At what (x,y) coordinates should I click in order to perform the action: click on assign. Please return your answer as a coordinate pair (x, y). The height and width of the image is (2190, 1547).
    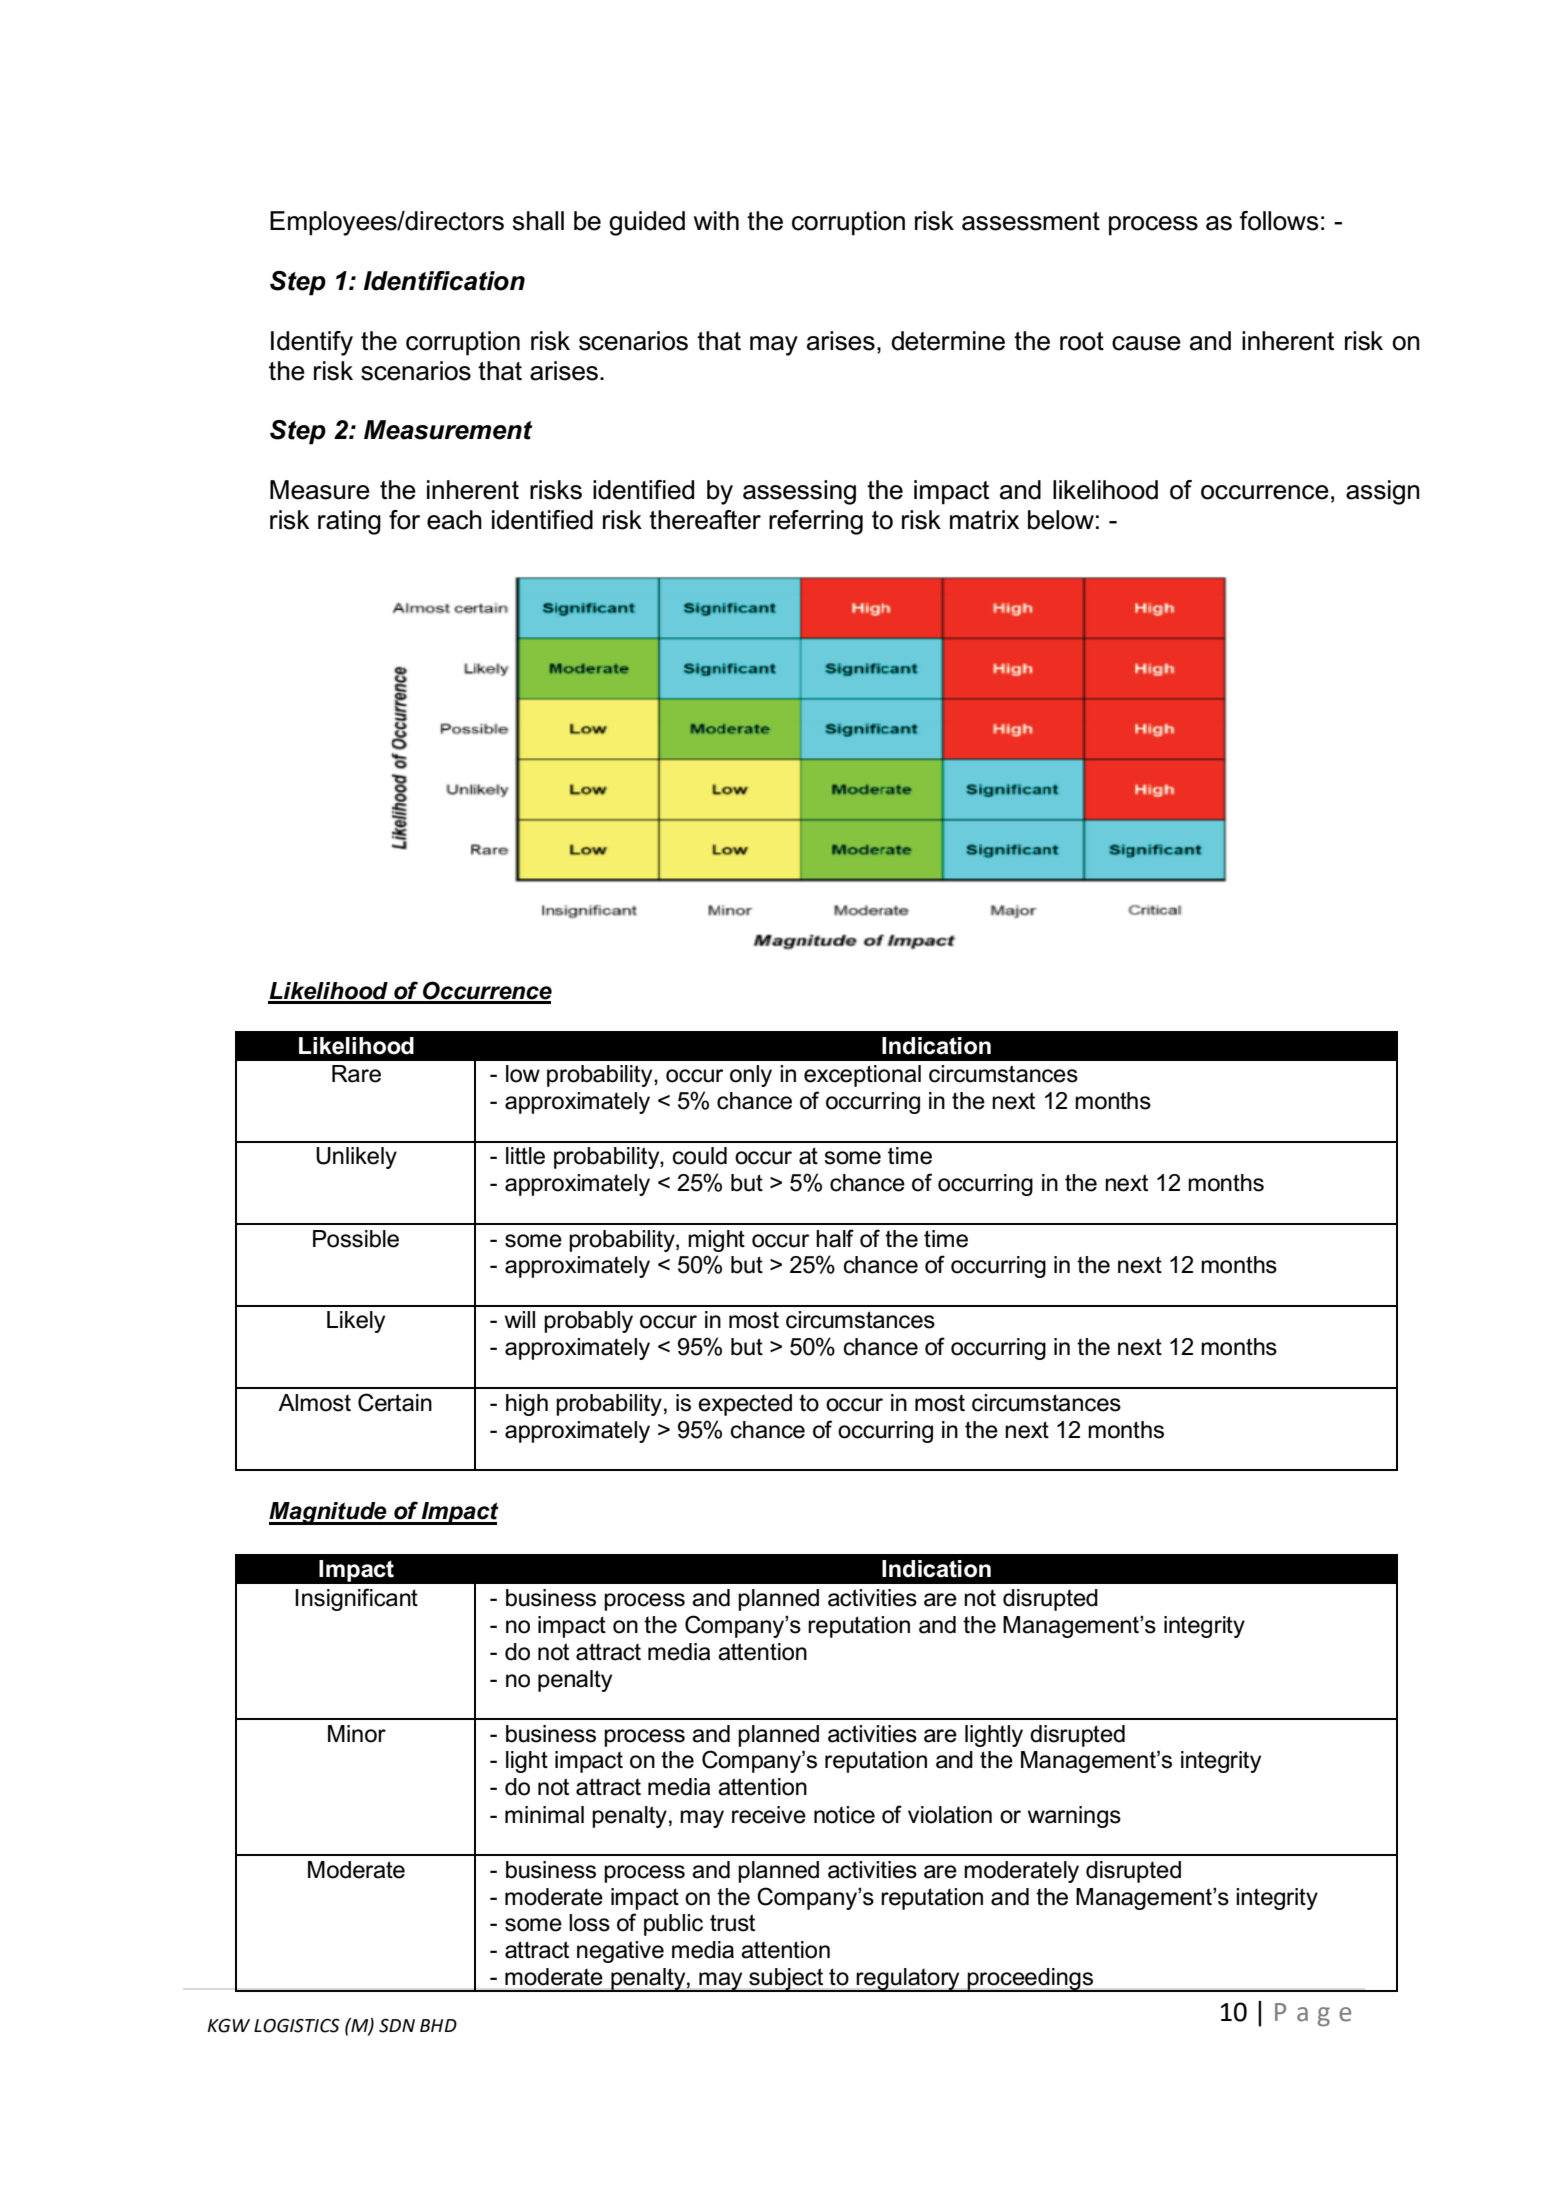
    Looking at the image, I should click on (1383, 492).
